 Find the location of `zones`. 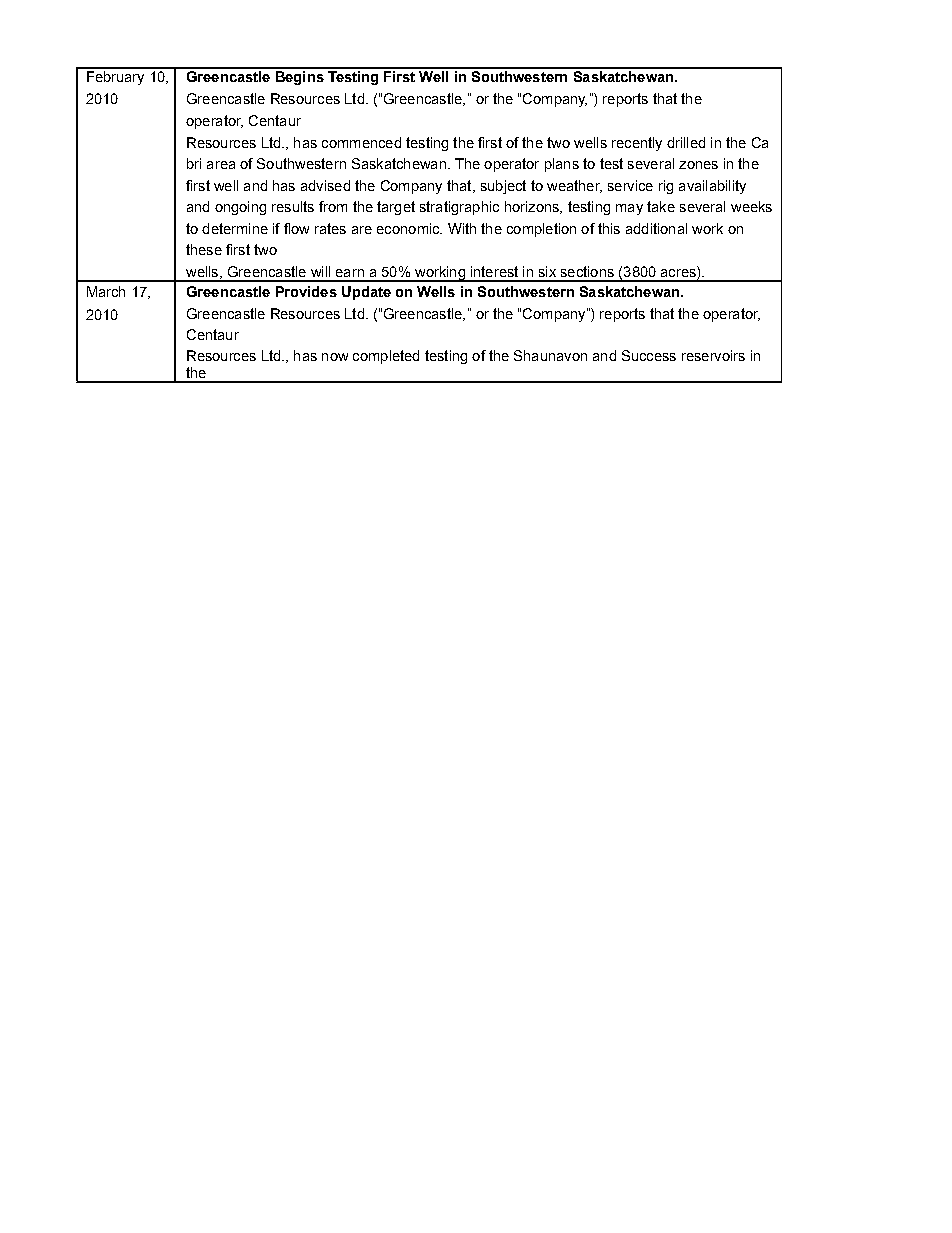

zones is located at coordinates (698, 165).
